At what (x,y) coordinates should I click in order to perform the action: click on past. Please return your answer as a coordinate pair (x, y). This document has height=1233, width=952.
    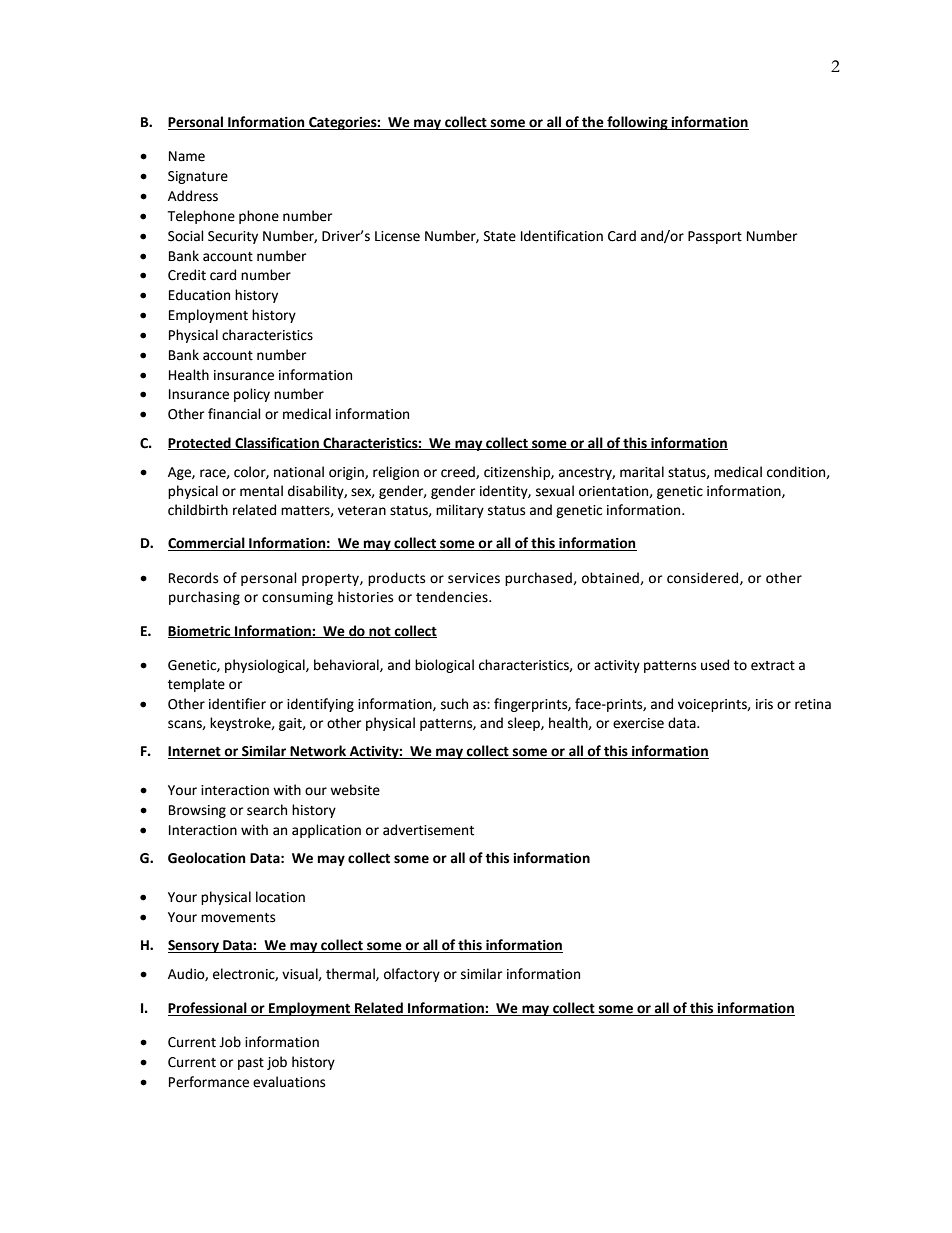
    Looking at the image, I should click on (251, 1064).
